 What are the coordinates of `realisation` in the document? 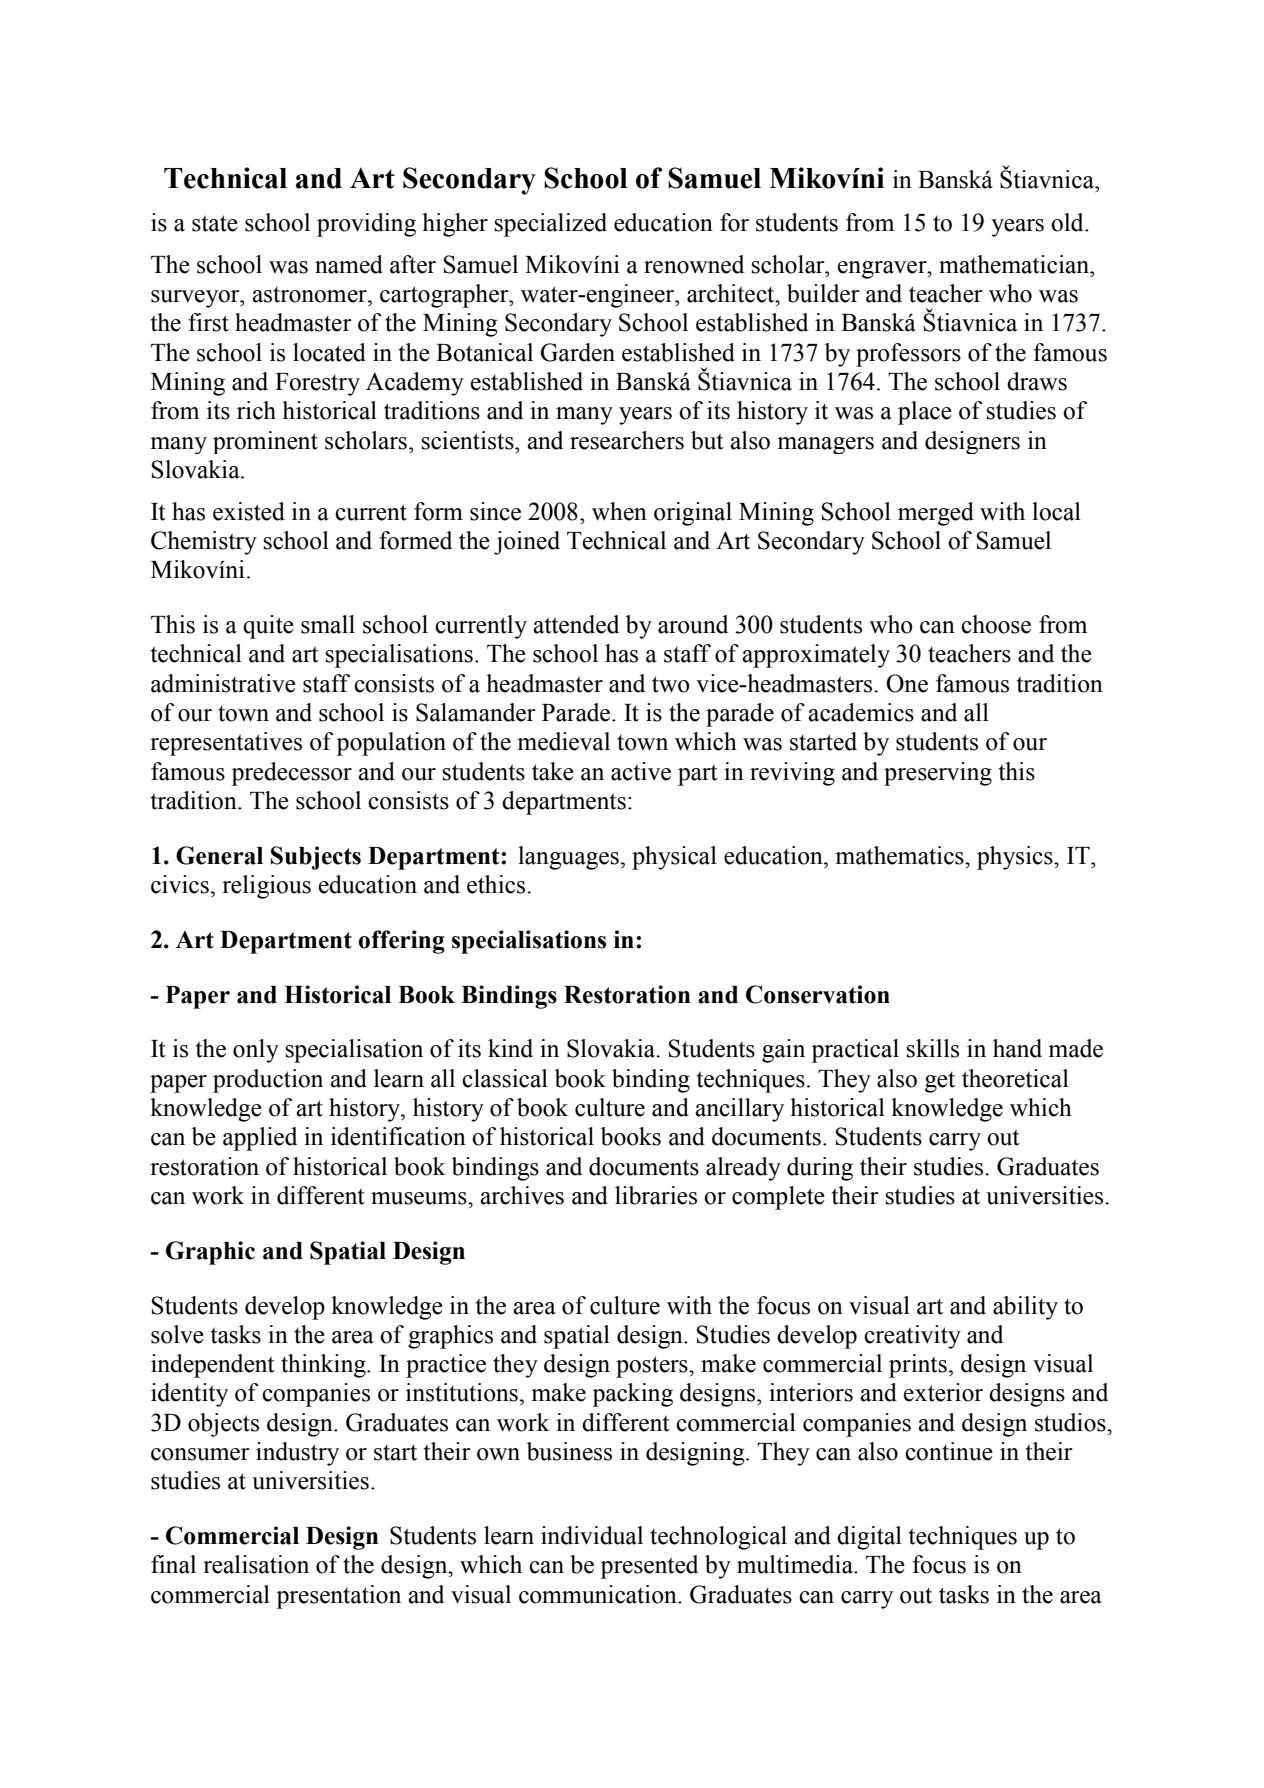 It's located at (256, 1564).
